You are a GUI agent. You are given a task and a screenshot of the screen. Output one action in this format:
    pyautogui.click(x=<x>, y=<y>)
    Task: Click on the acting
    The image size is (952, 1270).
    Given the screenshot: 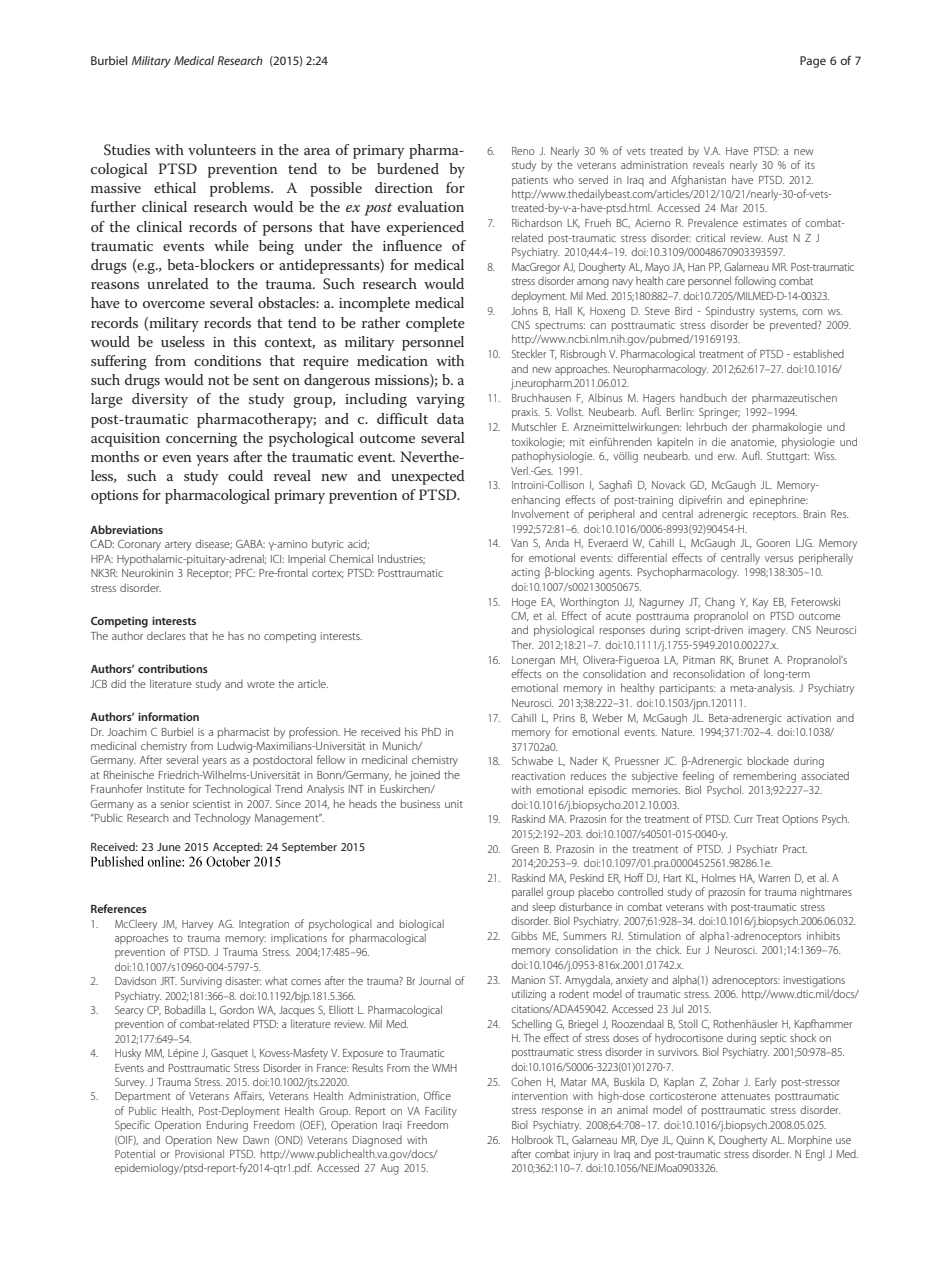 What is the action you would take?
    pyautogui.click(x=525, y=573)
